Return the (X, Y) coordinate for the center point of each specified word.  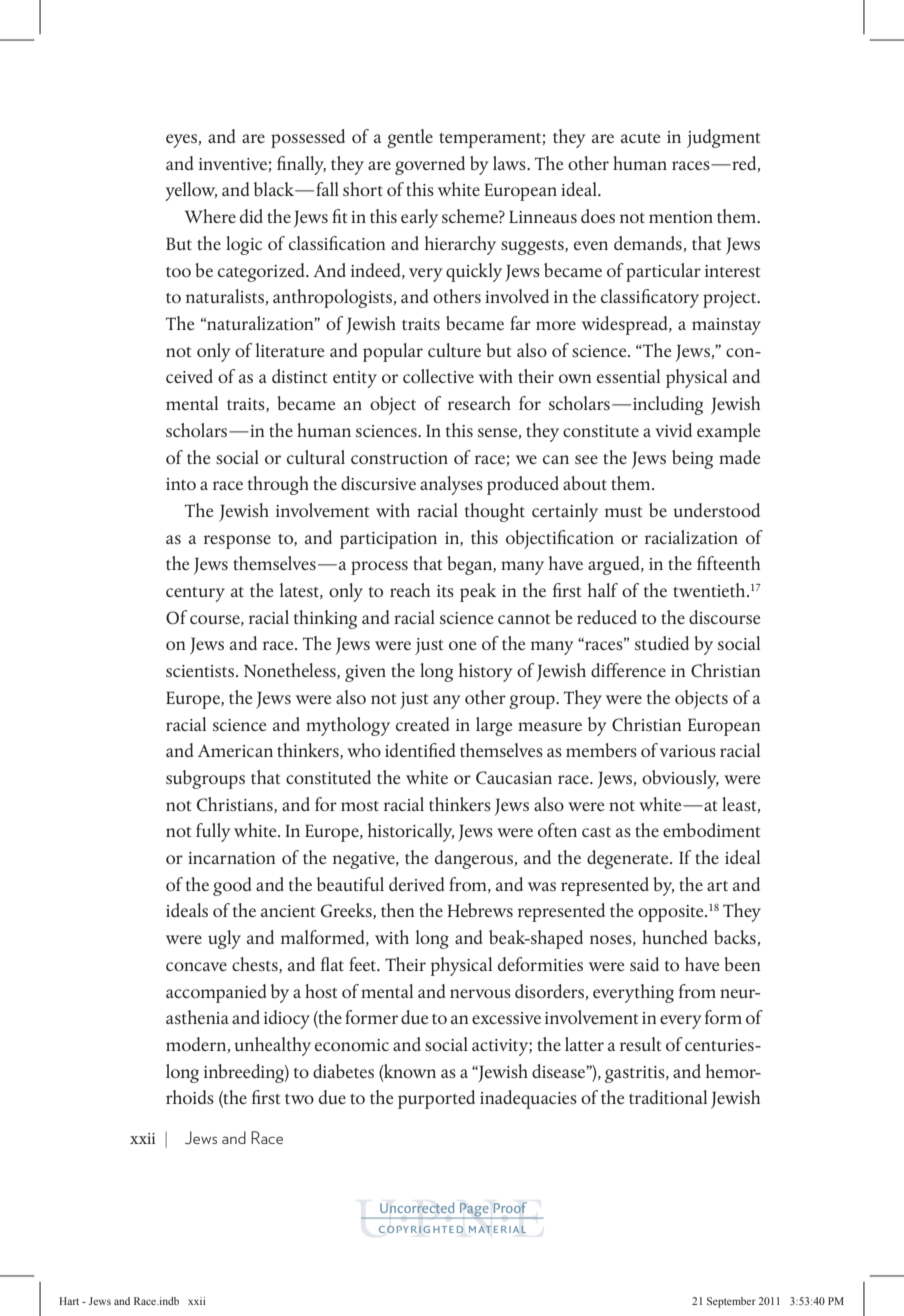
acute (641, 138)
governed (430, 165)
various (688, 751)
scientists (200, 671)
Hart (69, 1301)
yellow (191, 191)
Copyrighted (421, 1229)
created (422, 724)
